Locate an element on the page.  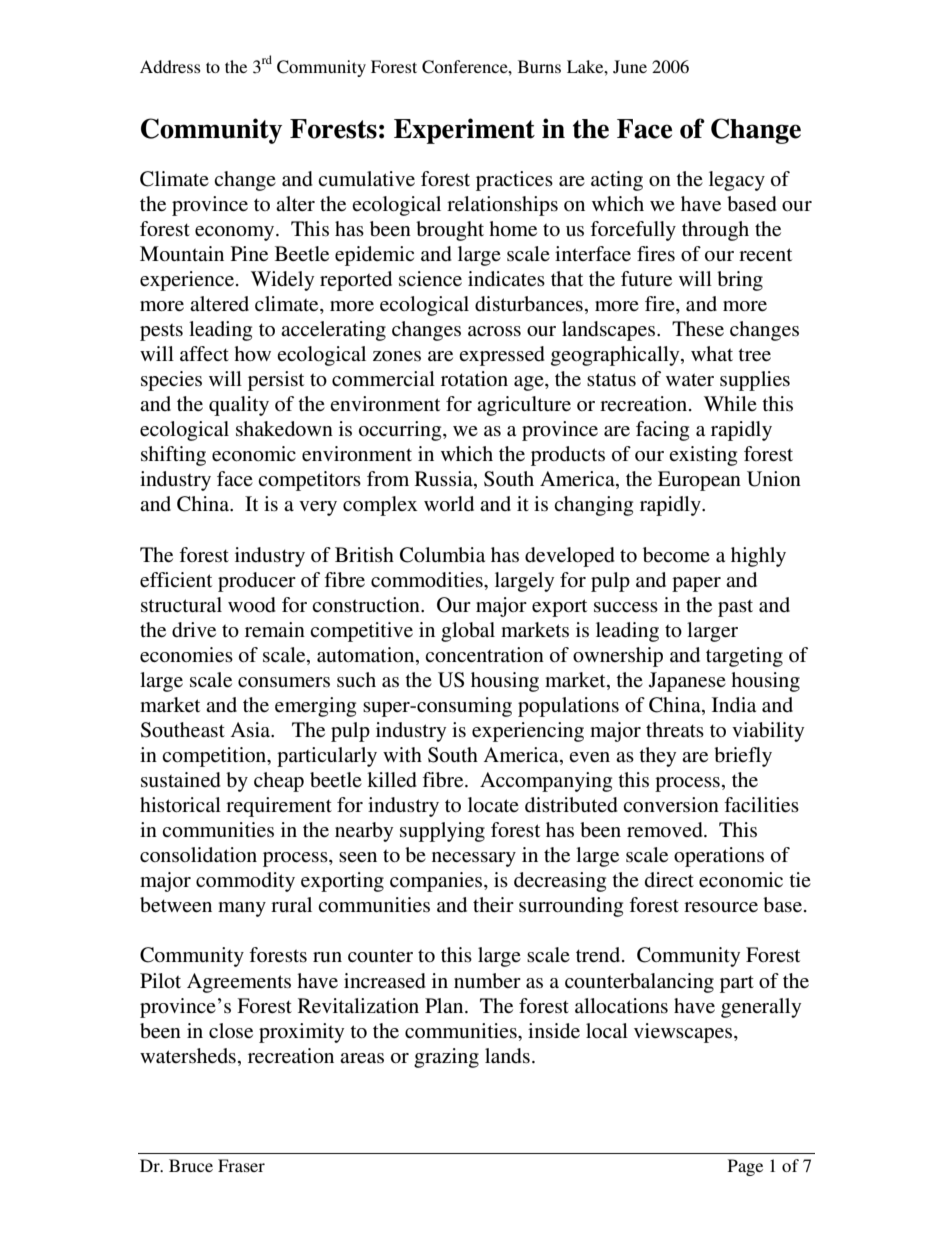
Address is located at coordinates (170, 66).
